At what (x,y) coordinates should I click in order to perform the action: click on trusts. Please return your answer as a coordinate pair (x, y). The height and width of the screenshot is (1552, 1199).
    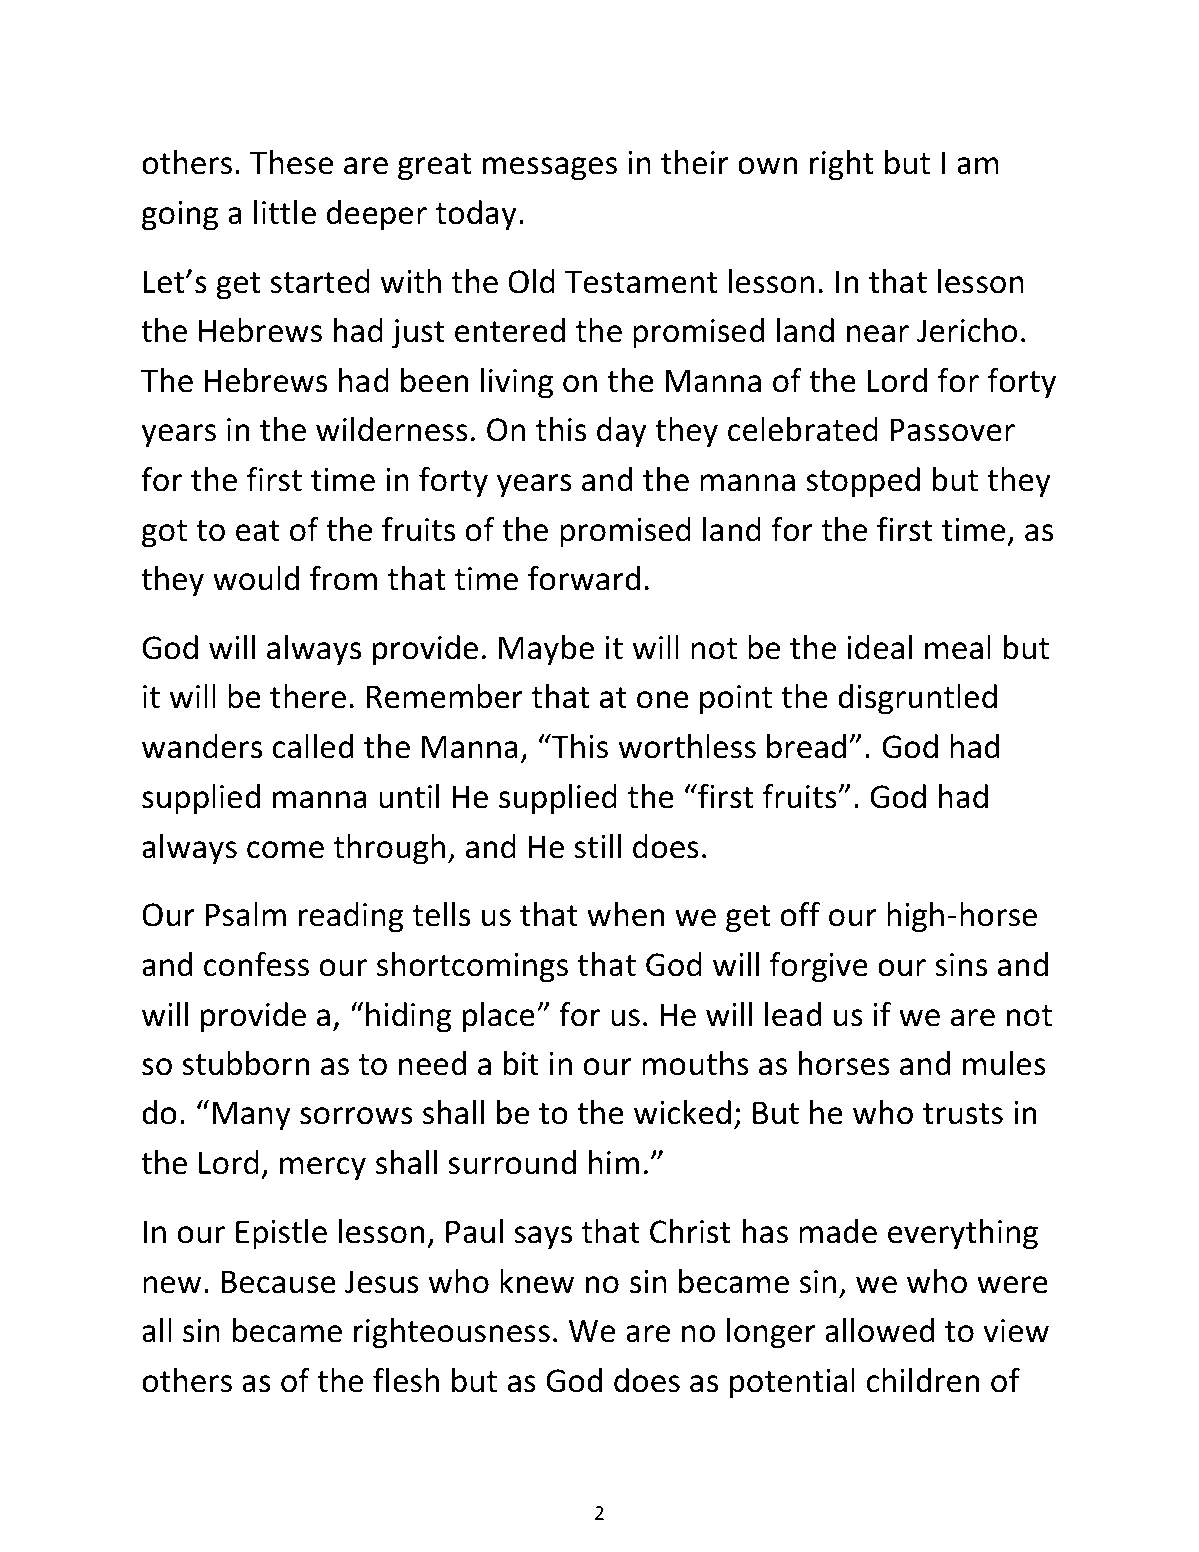
    Looking at the image, I should click on (963, 1114).
